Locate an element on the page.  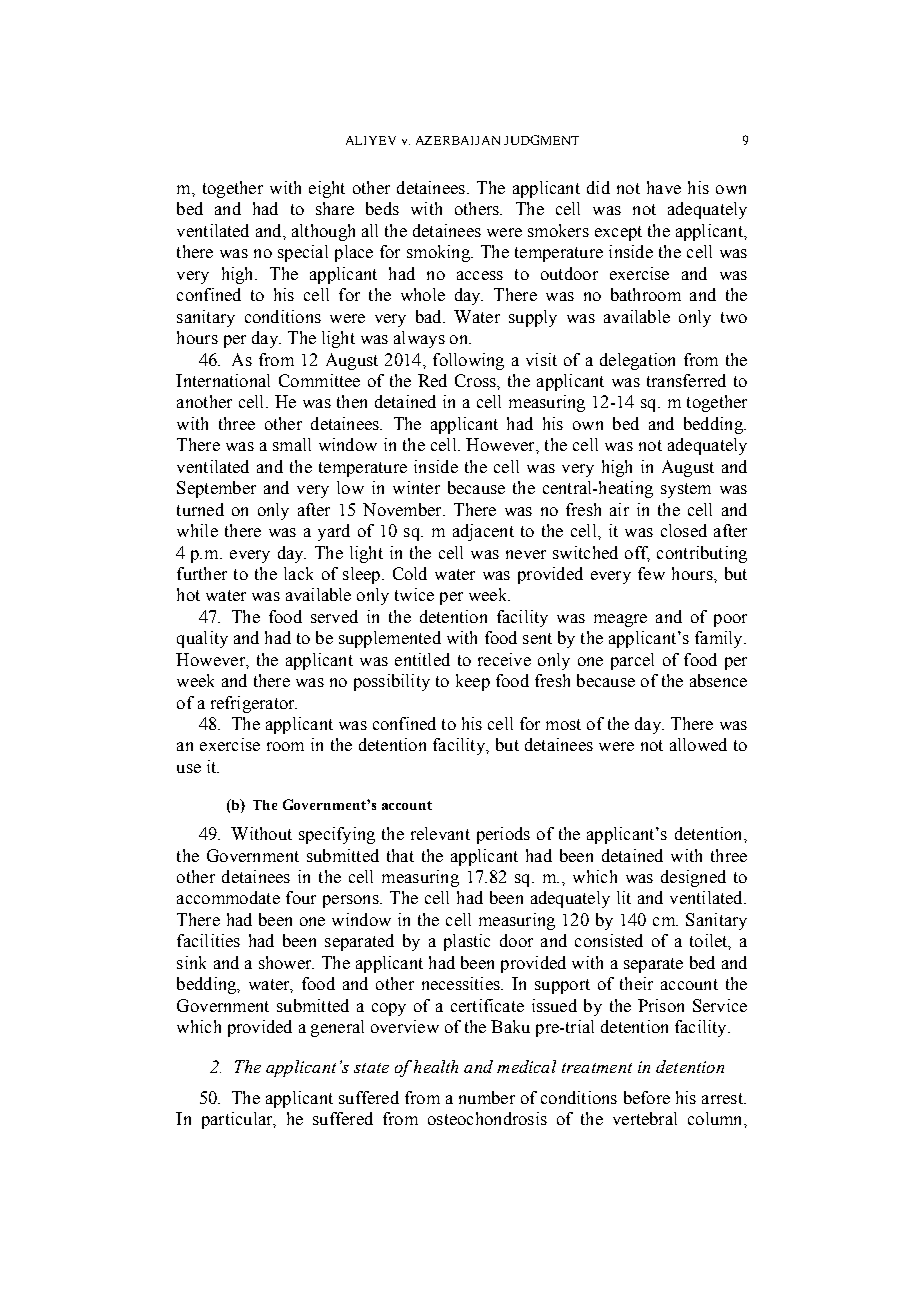
transferred is located at coordinates (686, 380).
